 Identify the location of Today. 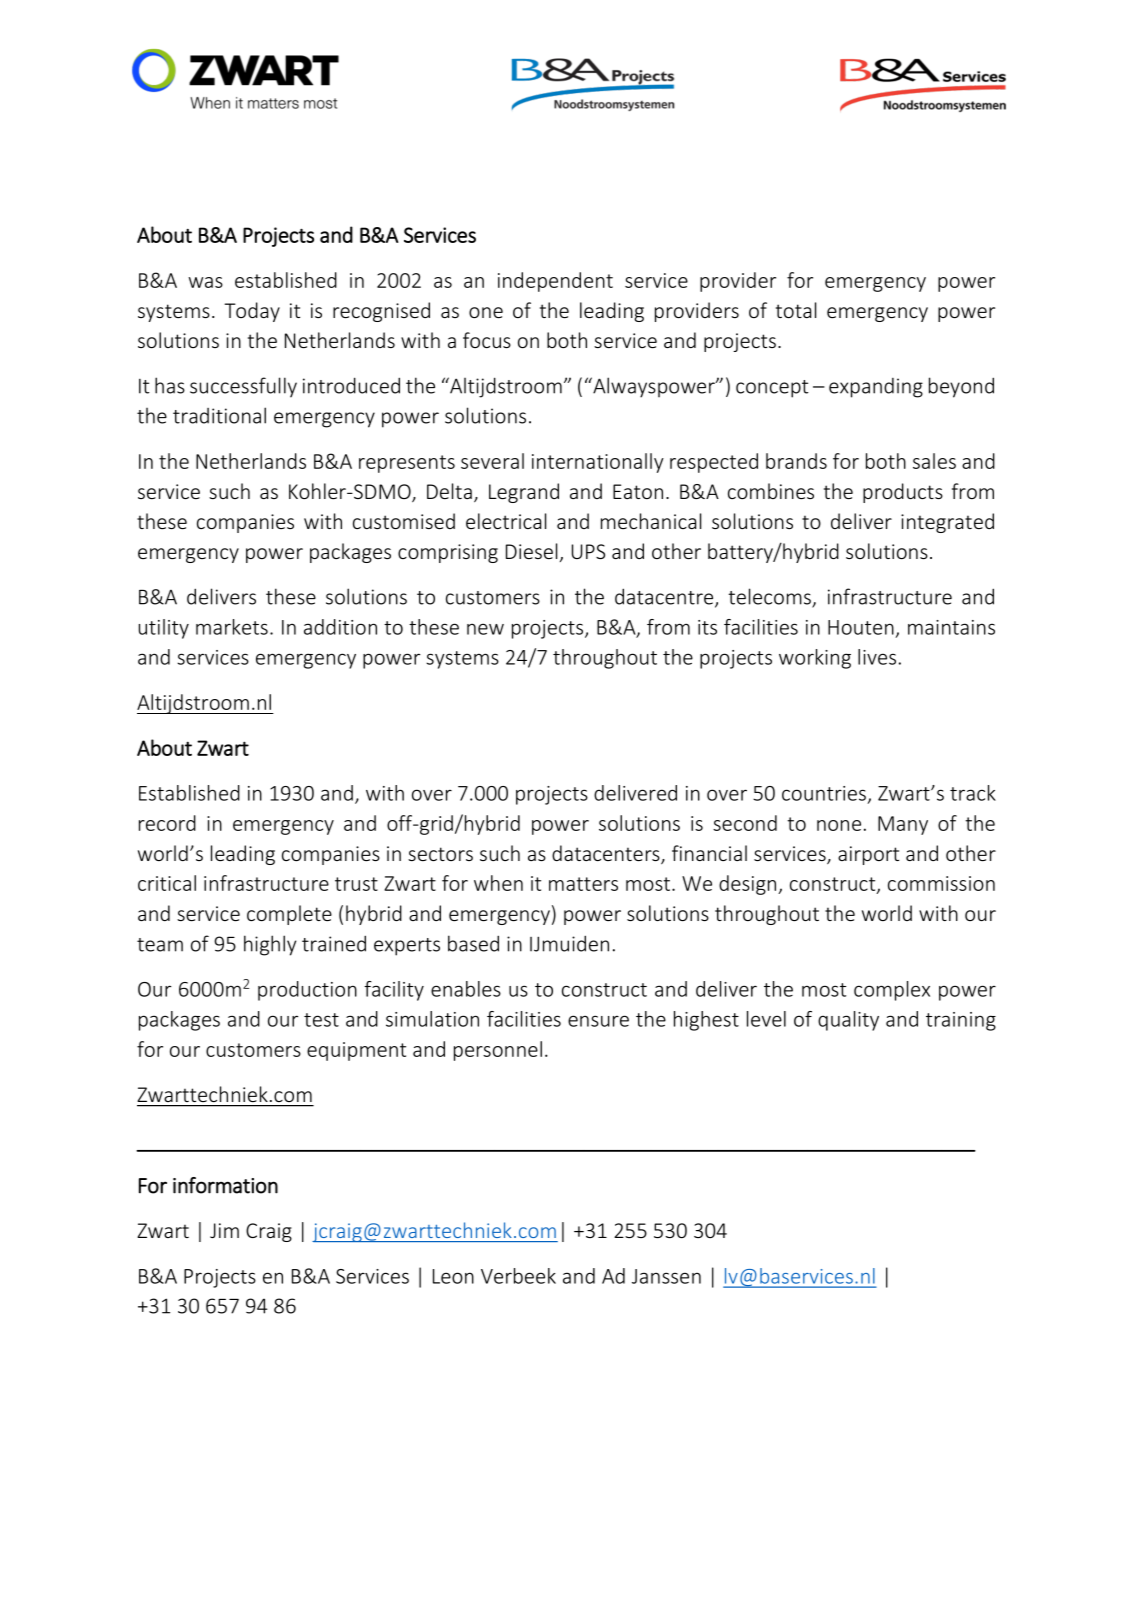
(252, 312).
